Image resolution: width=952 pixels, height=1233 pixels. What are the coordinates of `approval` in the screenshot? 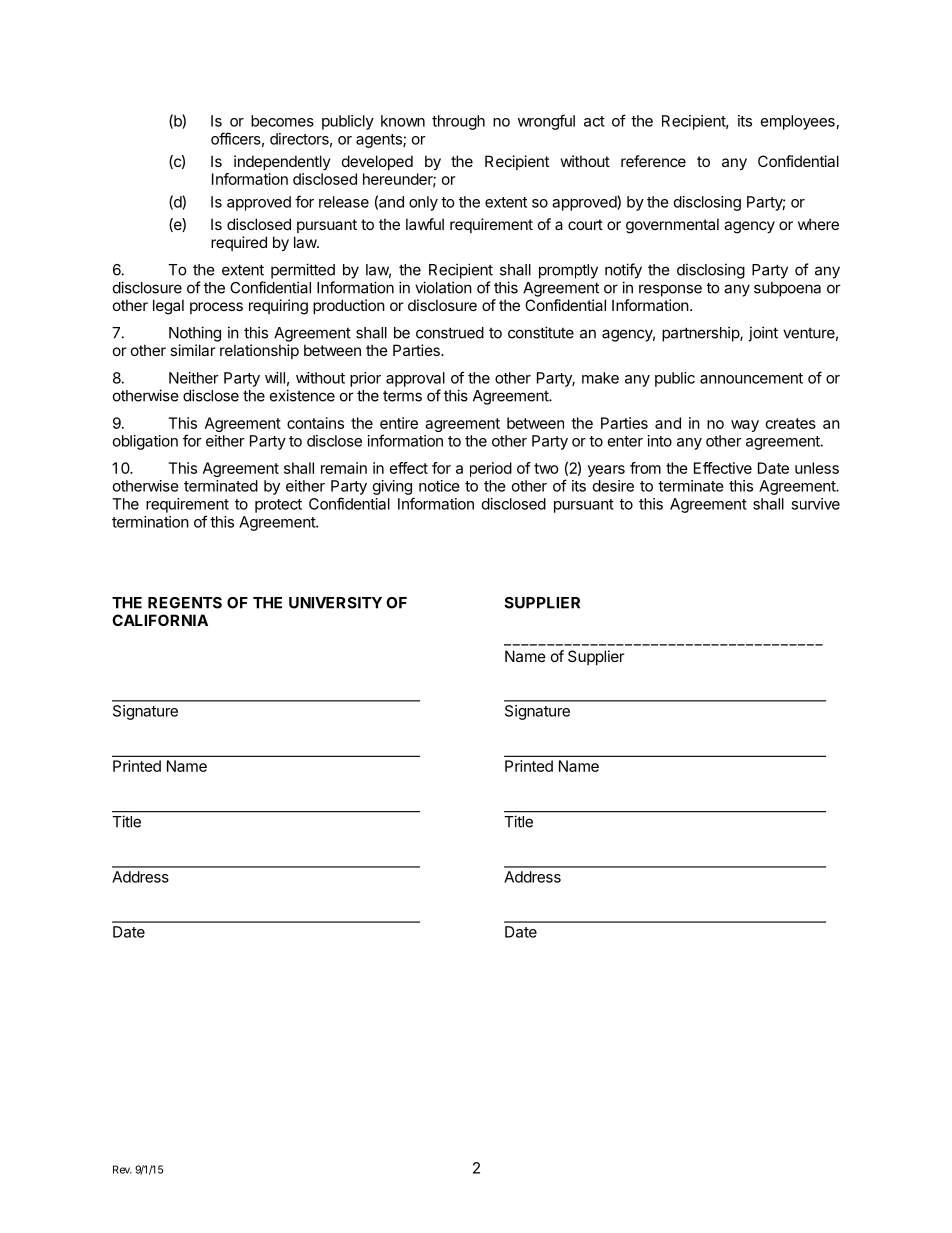 It's located at (415, 379).
